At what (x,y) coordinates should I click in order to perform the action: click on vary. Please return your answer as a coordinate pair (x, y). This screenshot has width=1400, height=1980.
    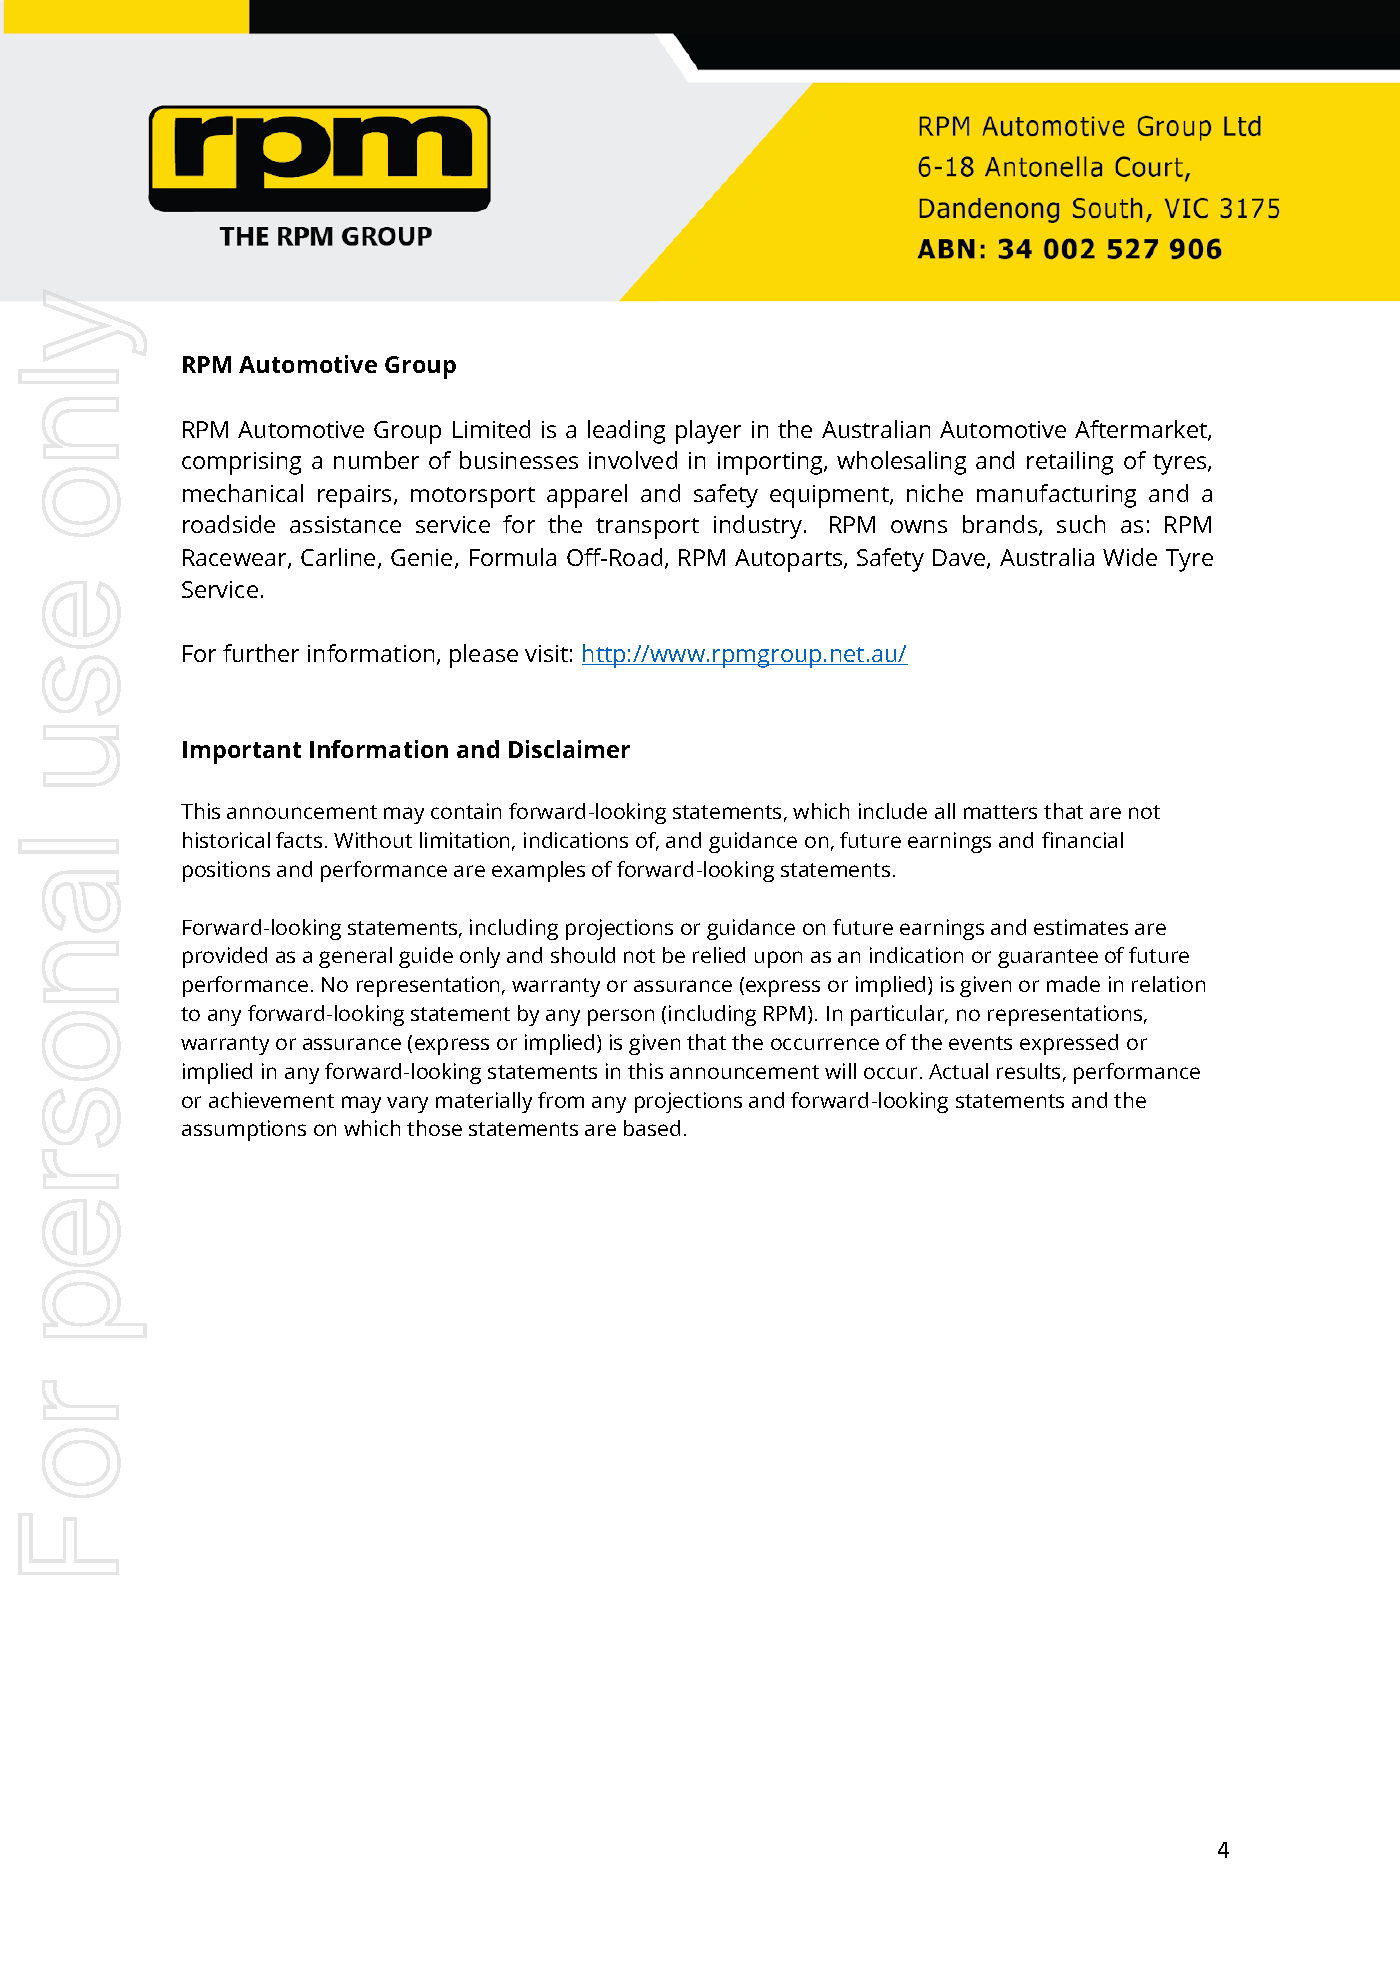
    Looking at the image, I should click on (407, 1104).
